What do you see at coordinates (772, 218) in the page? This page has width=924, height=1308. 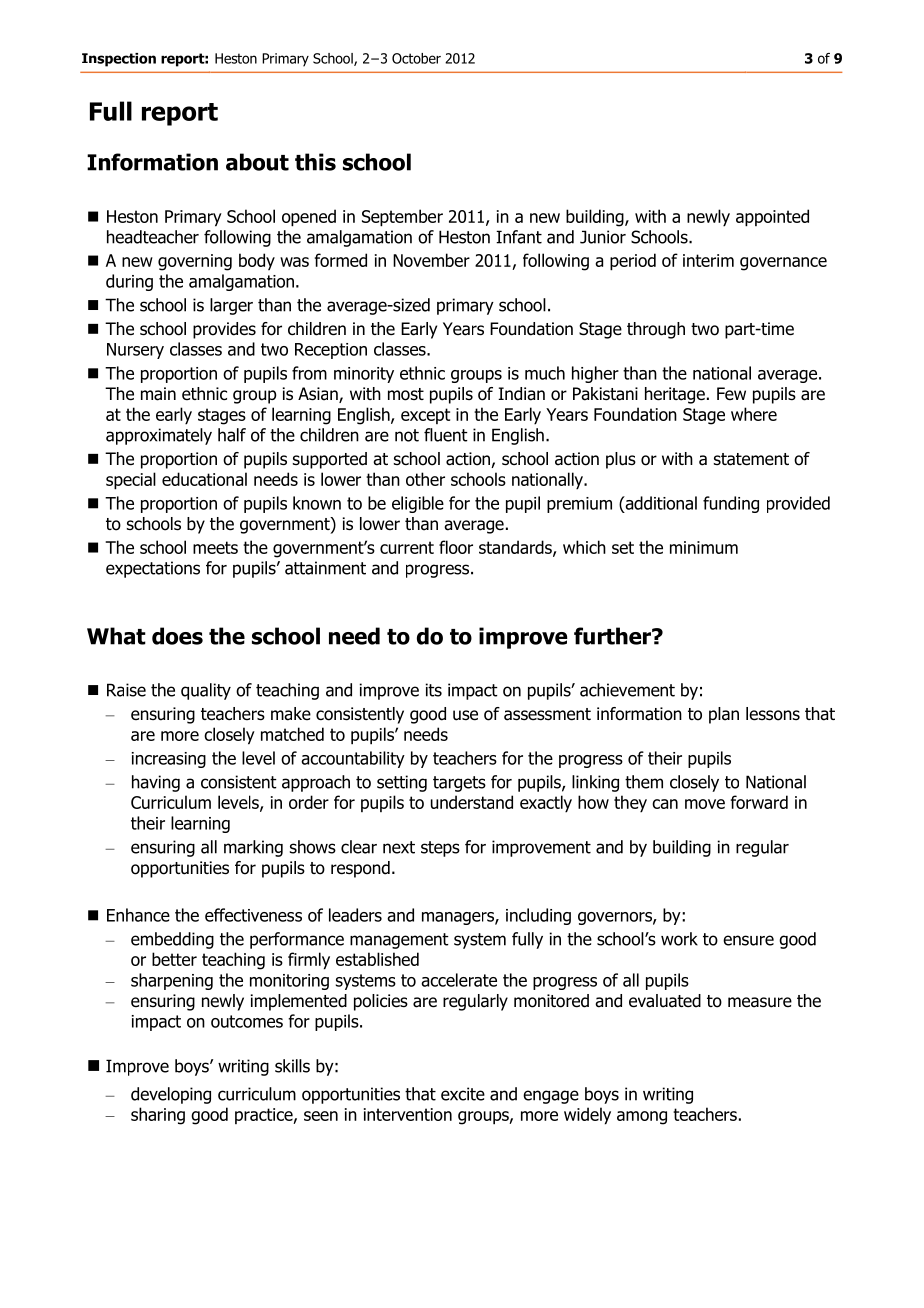 I see `appointed` at bounding box center [772, 218].
